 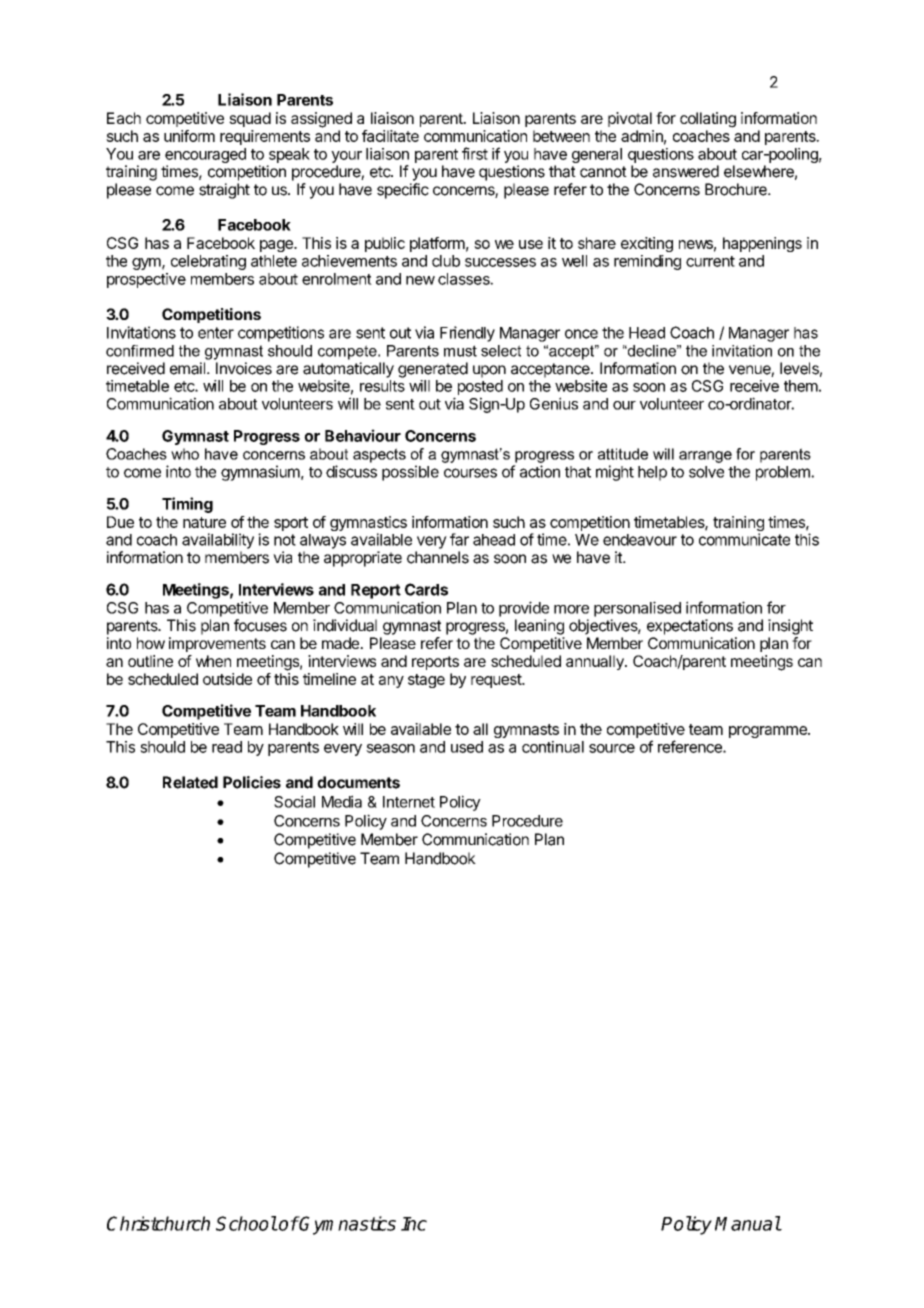 What do you see at coordinates (705, 457) in the image?
I see `arrange` at bounding box center [705, 457].
